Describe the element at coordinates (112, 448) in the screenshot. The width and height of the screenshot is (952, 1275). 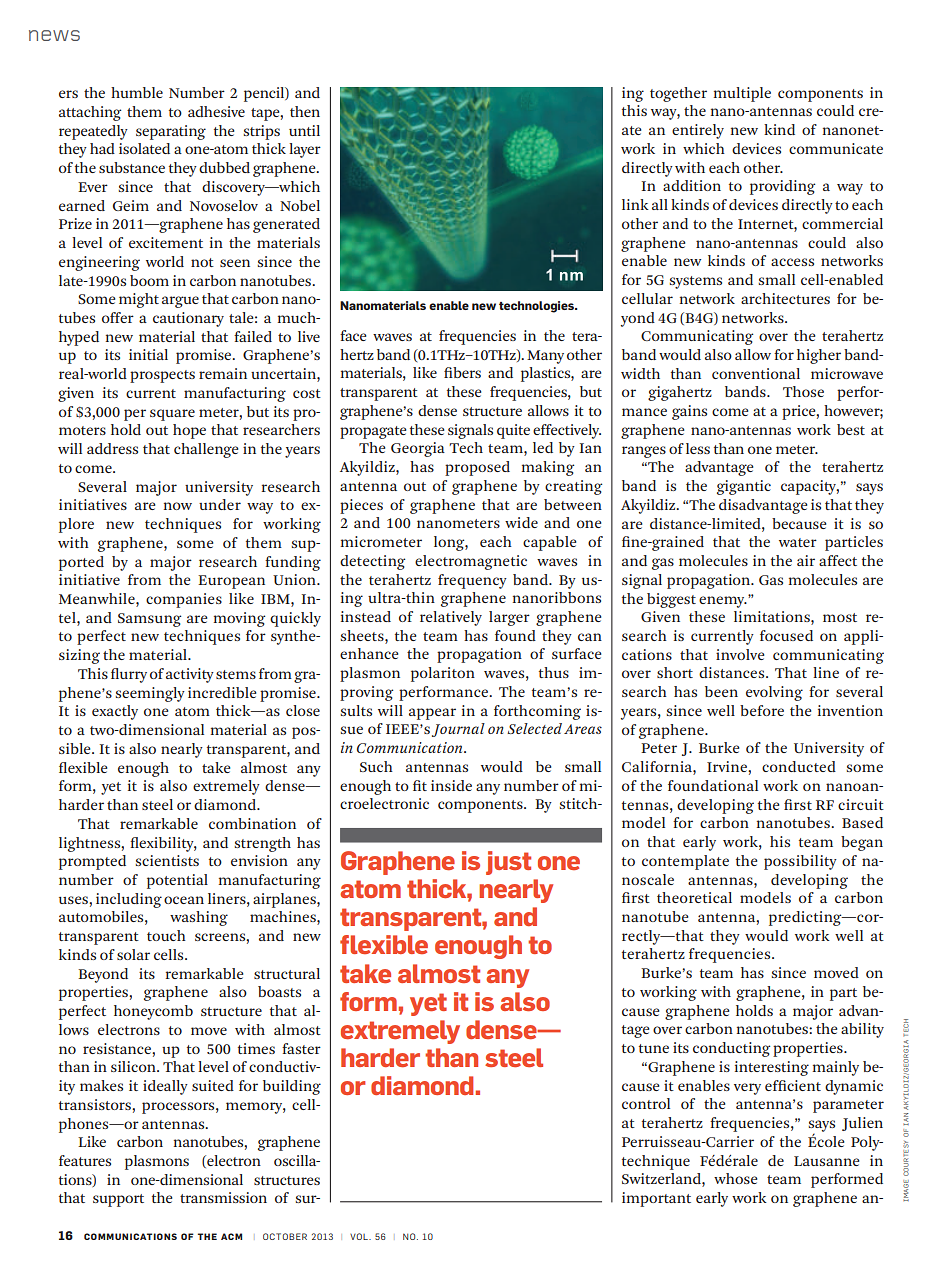
I see `address` at that location.
